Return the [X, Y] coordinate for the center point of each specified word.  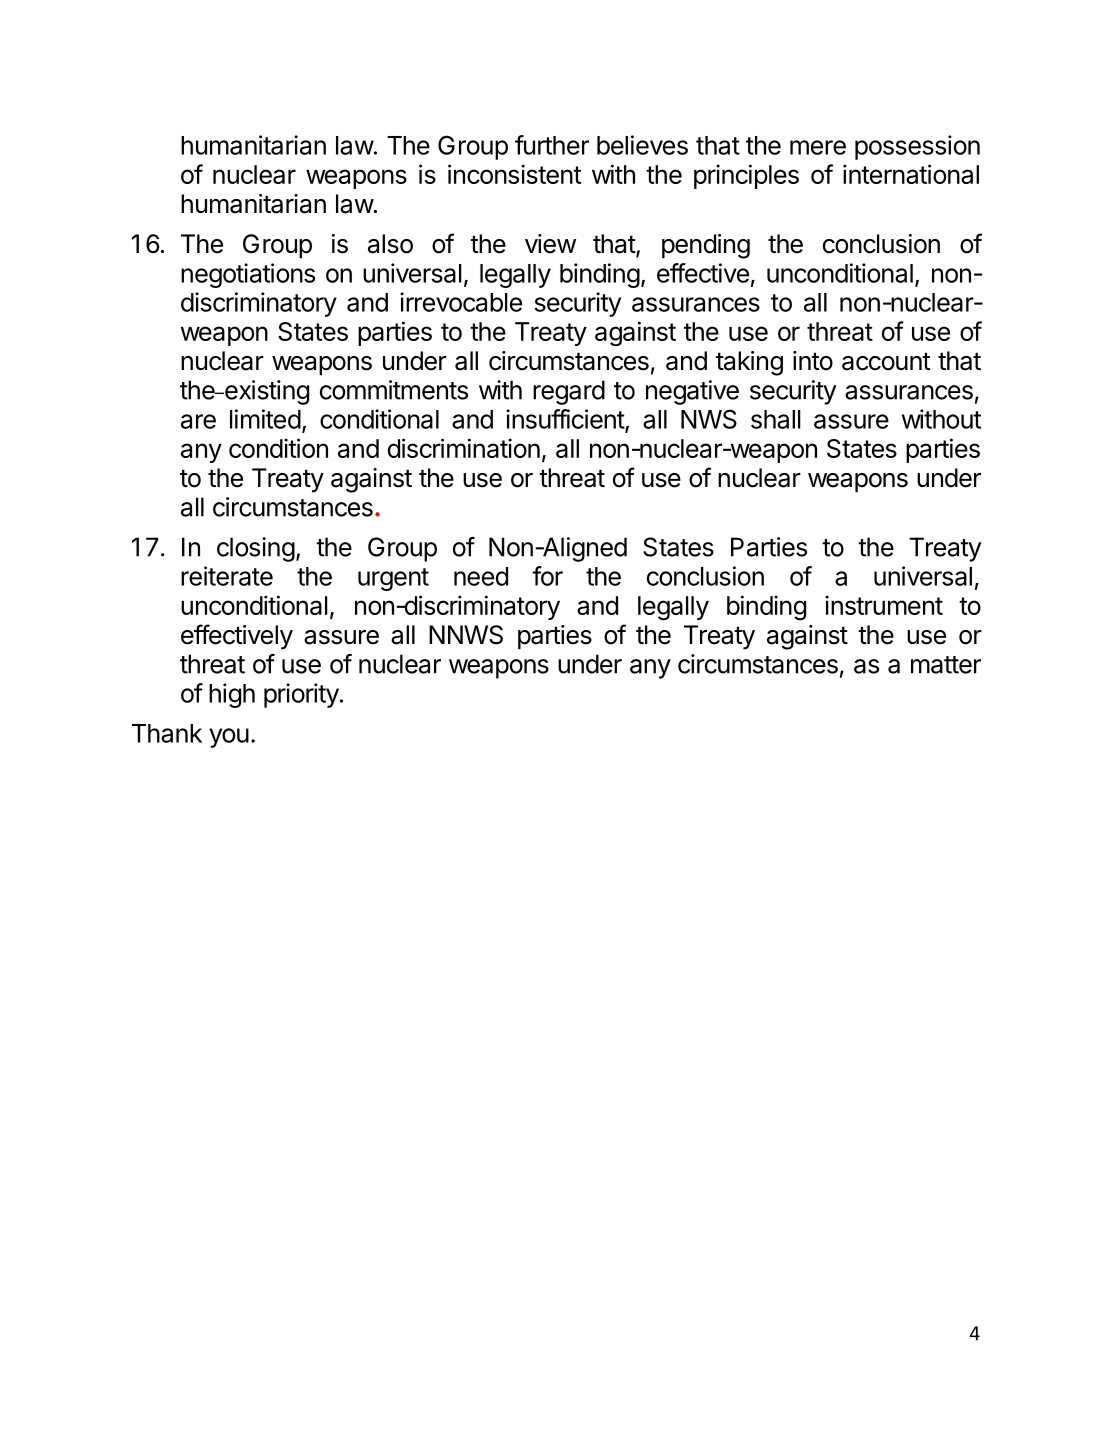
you [229, 738]
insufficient [566, 420]
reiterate [227, 576]
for [547, 576]
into [813, 361]
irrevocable [461, 302]
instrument [884, 605]
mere [818, 147]
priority [301, 695]
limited [265, 419]
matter [946, 665]
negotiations [248, 275]
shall [776, 419]
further [552, 145]
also [390, 244]
